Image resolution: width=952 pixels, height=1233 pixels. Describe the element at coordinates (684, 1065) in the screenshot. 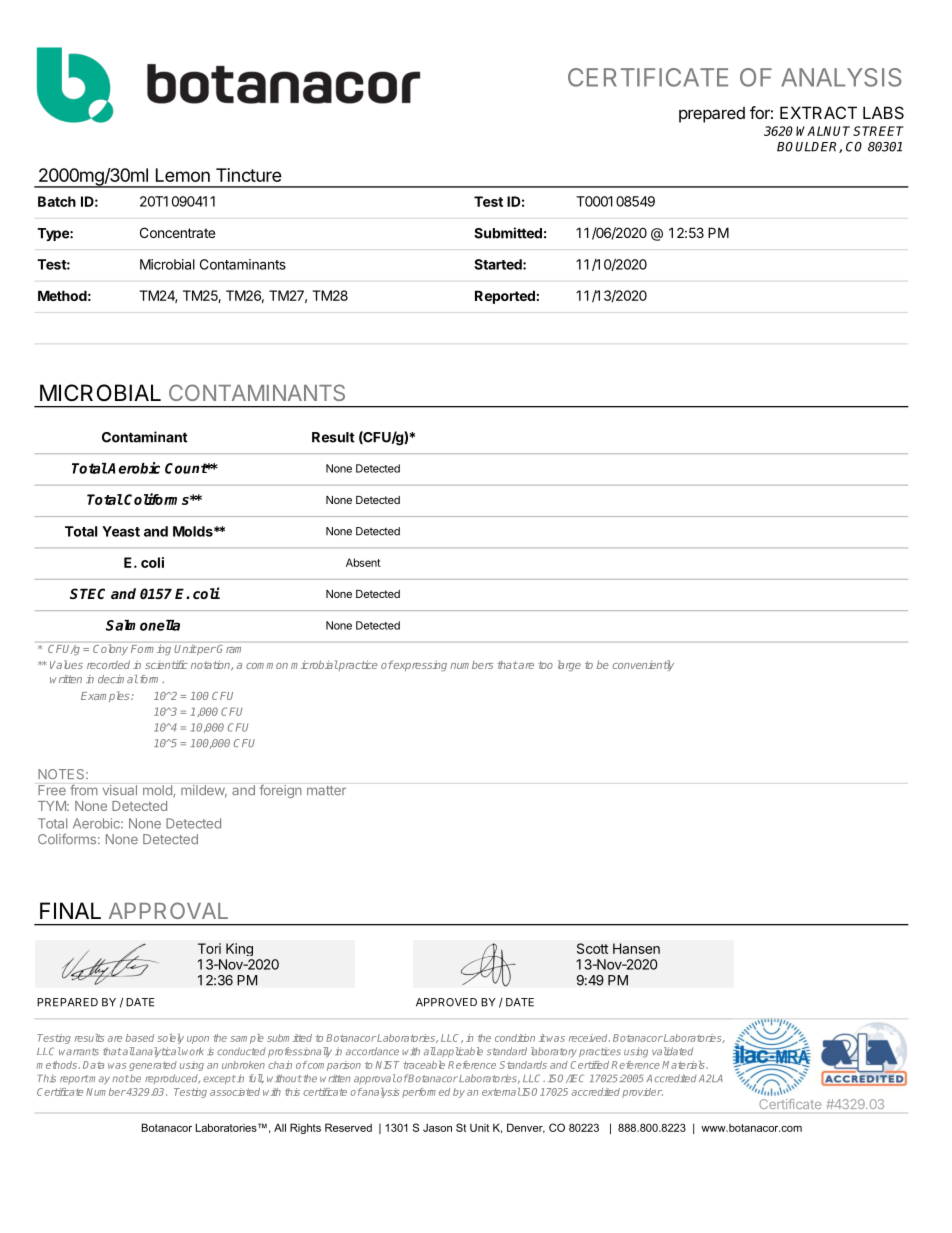

I see `Materials` at that location.
